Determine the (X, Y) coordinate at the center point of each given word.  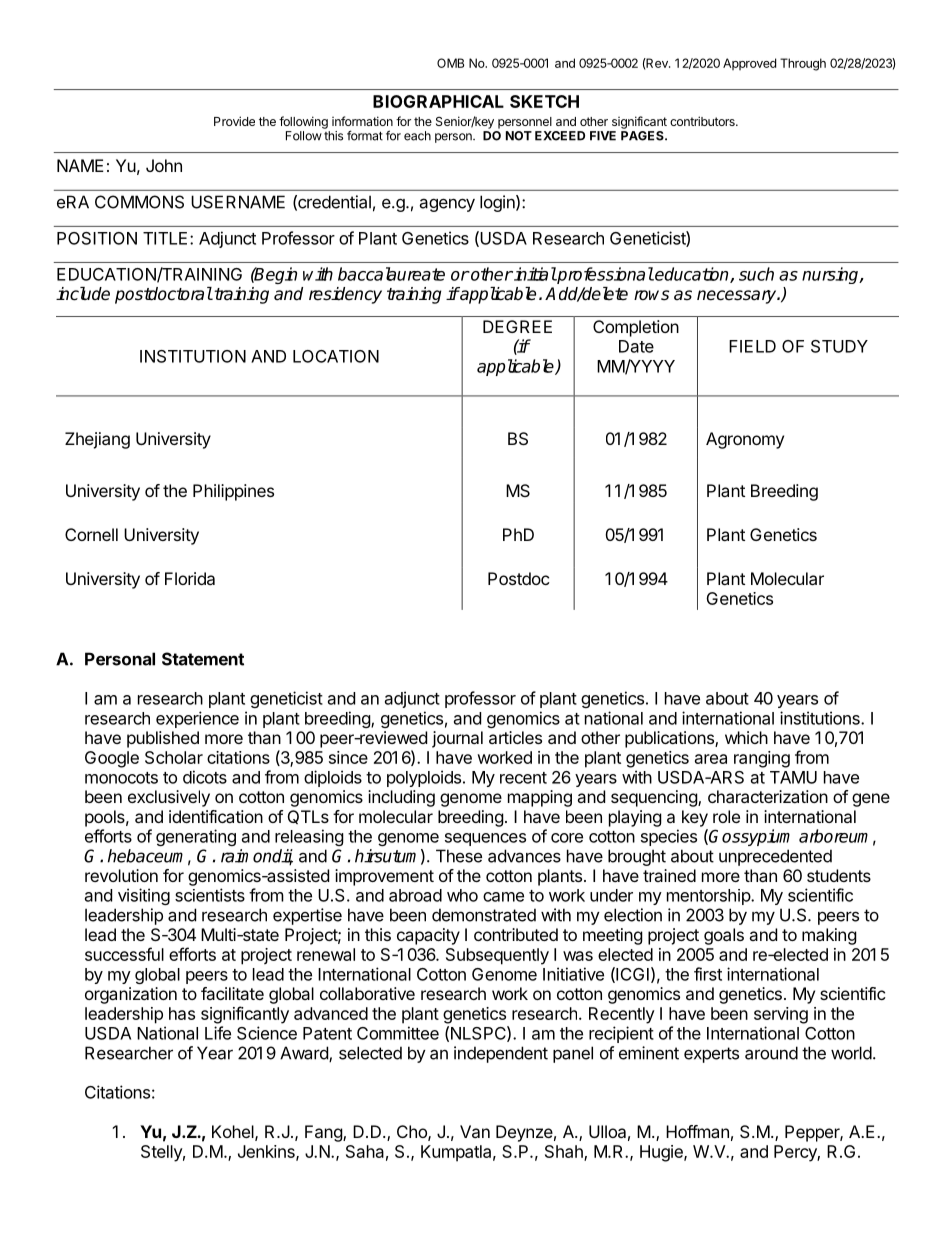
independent (501, 1054)
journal (457, 739)
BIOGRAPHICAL (438, 101)
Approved (749, 64)
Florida (190, 578)
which (746, 737)
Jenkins (267, 1152)
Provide (234, 121)
